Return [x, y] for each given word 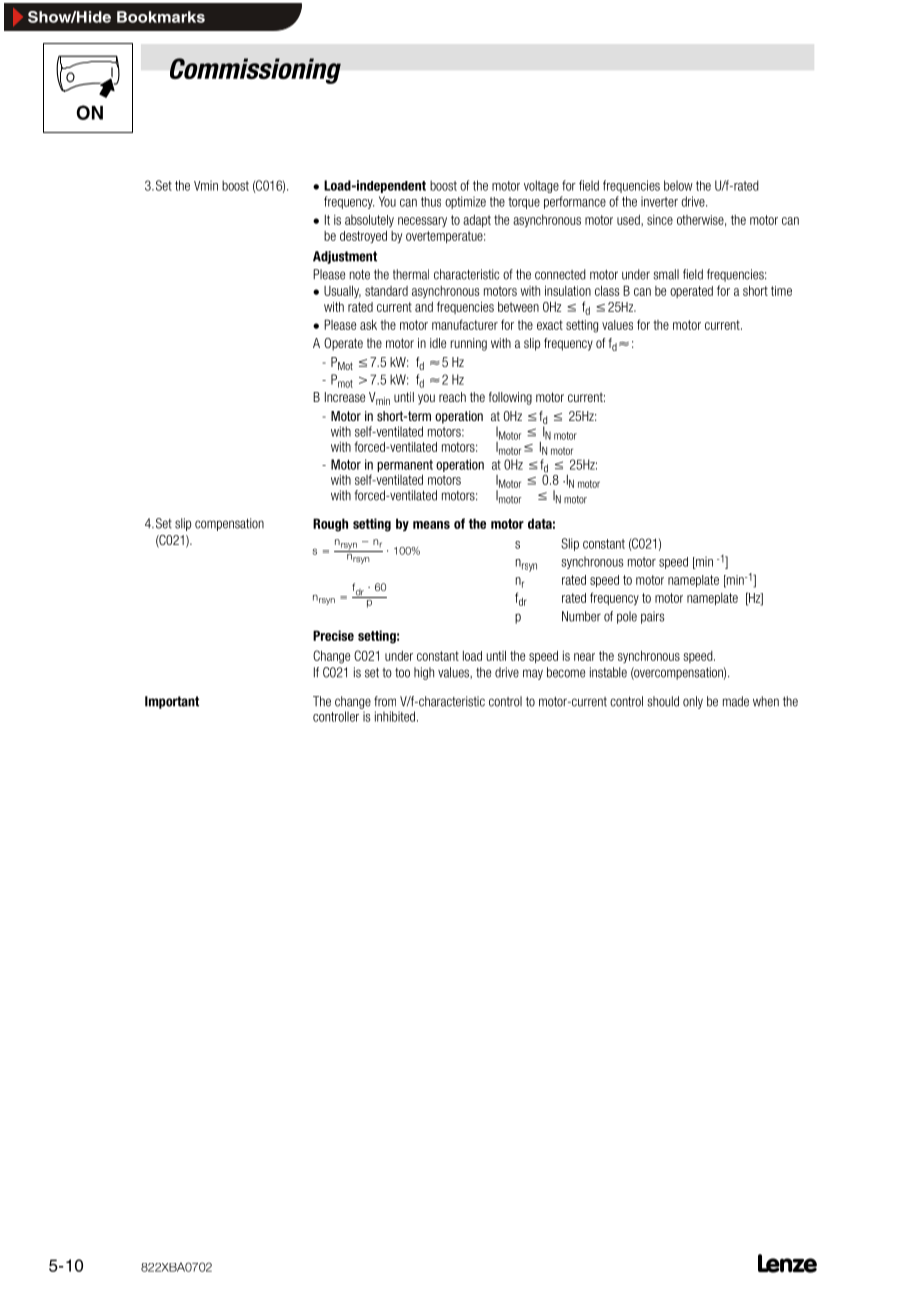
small [666, 274]
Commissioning [255, 71]
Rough [330, 525]
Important [172, 702]
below [678, 185]
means [431, 525]
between [518, 307]
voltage [541, 186]
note [360, 274]
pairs [653, 617]
